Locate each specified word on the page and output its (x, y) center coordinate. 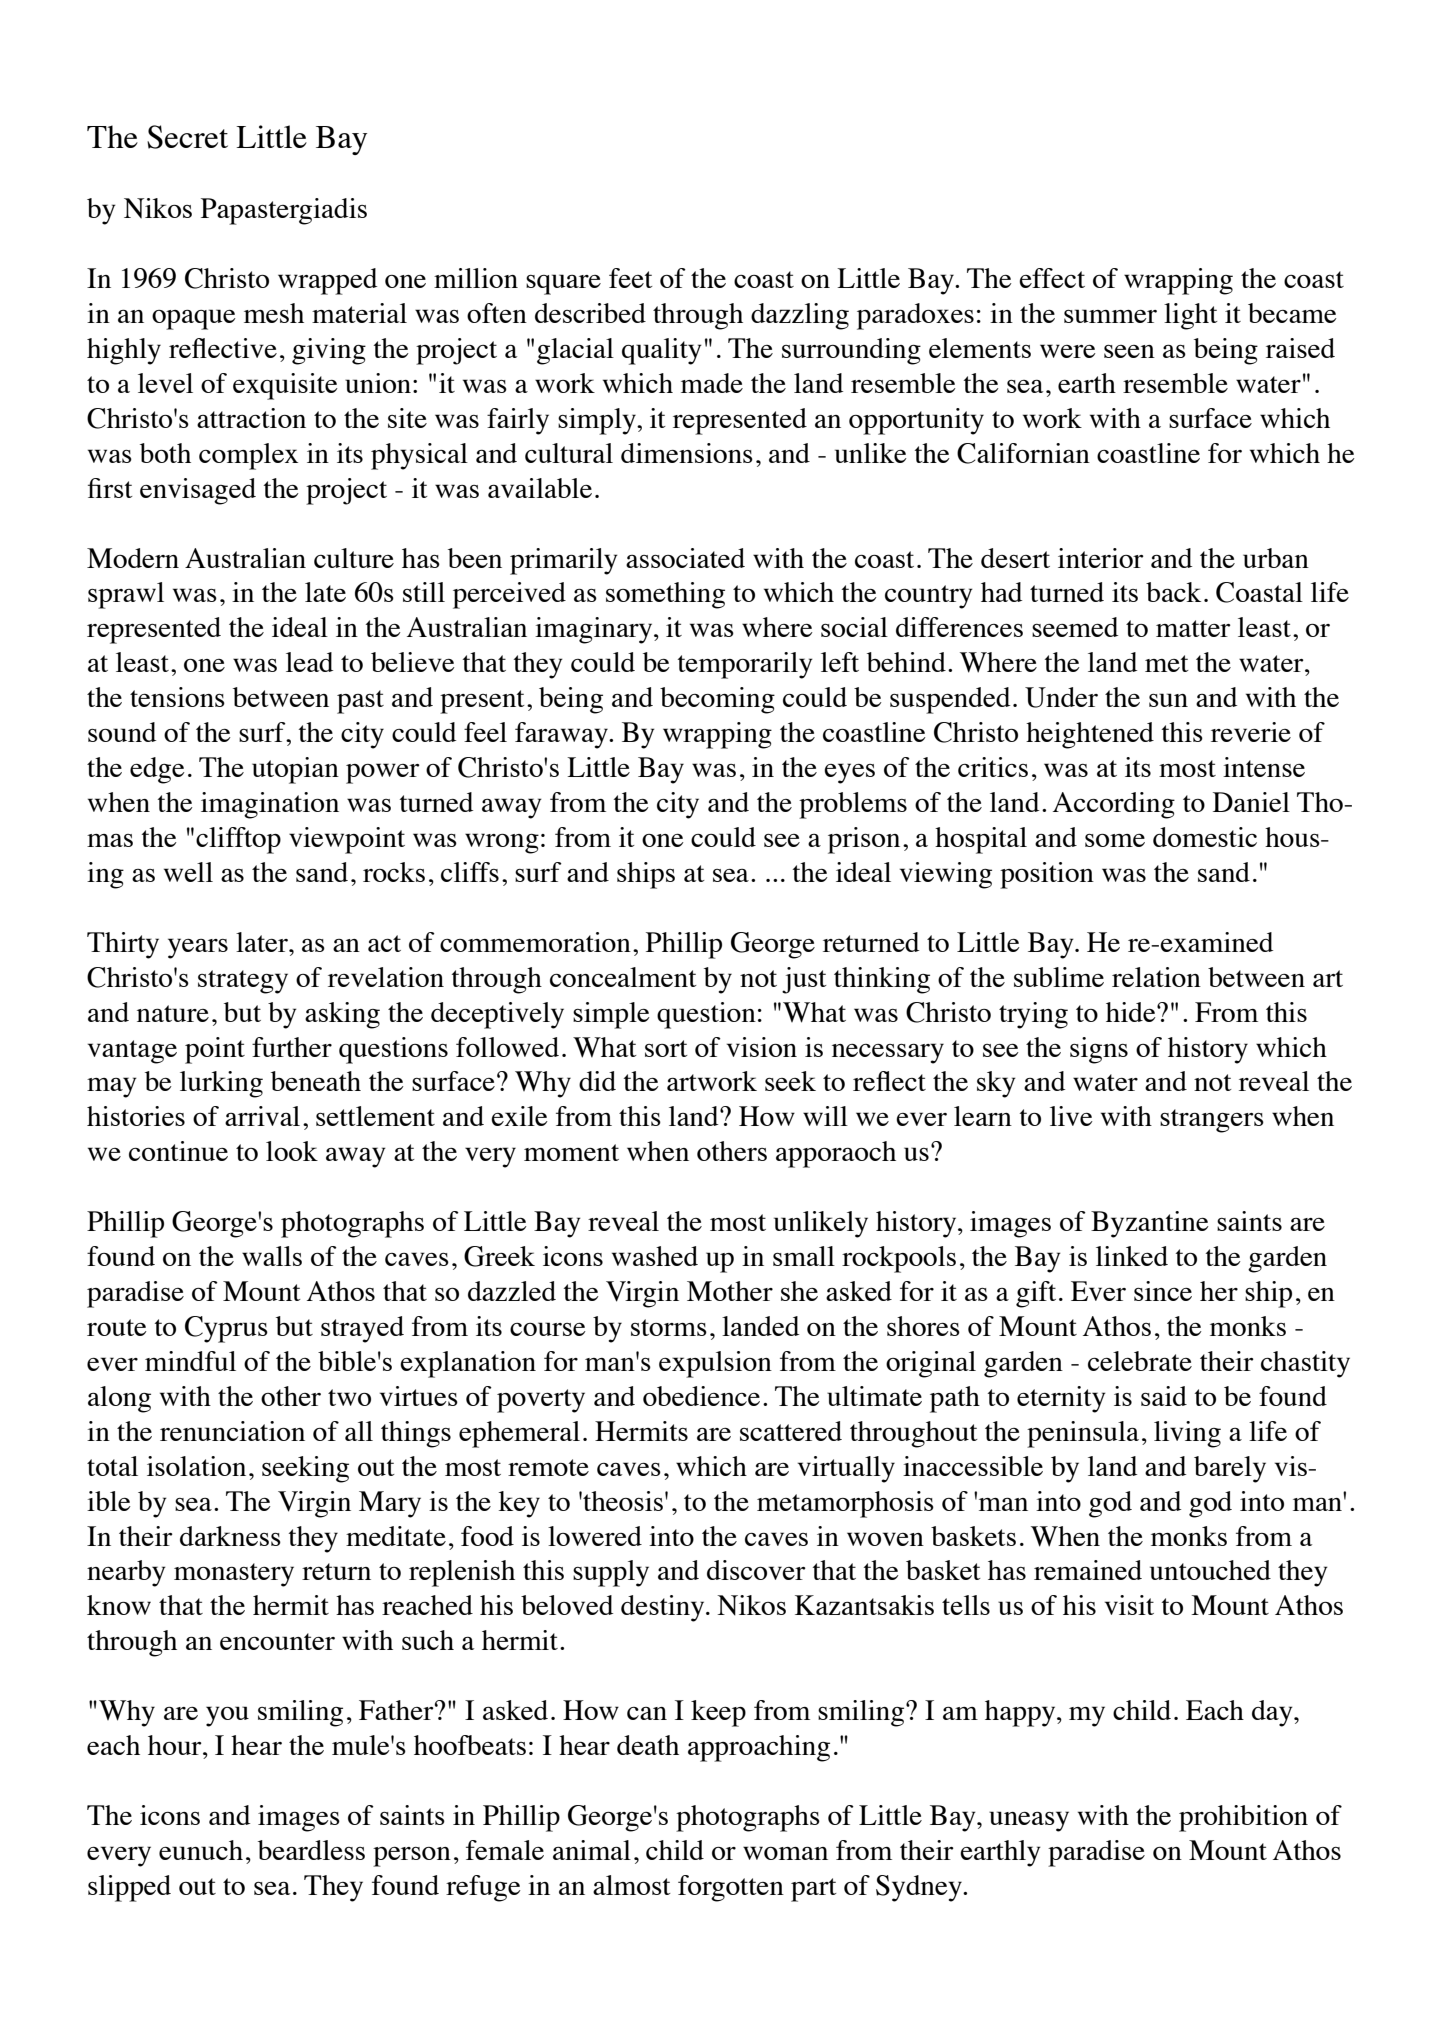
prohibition (1243, 1818)
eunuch (201, 1850)
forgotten (731, 1888)
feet (631, 278)
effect (1052, 278)
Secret (187, 137)
